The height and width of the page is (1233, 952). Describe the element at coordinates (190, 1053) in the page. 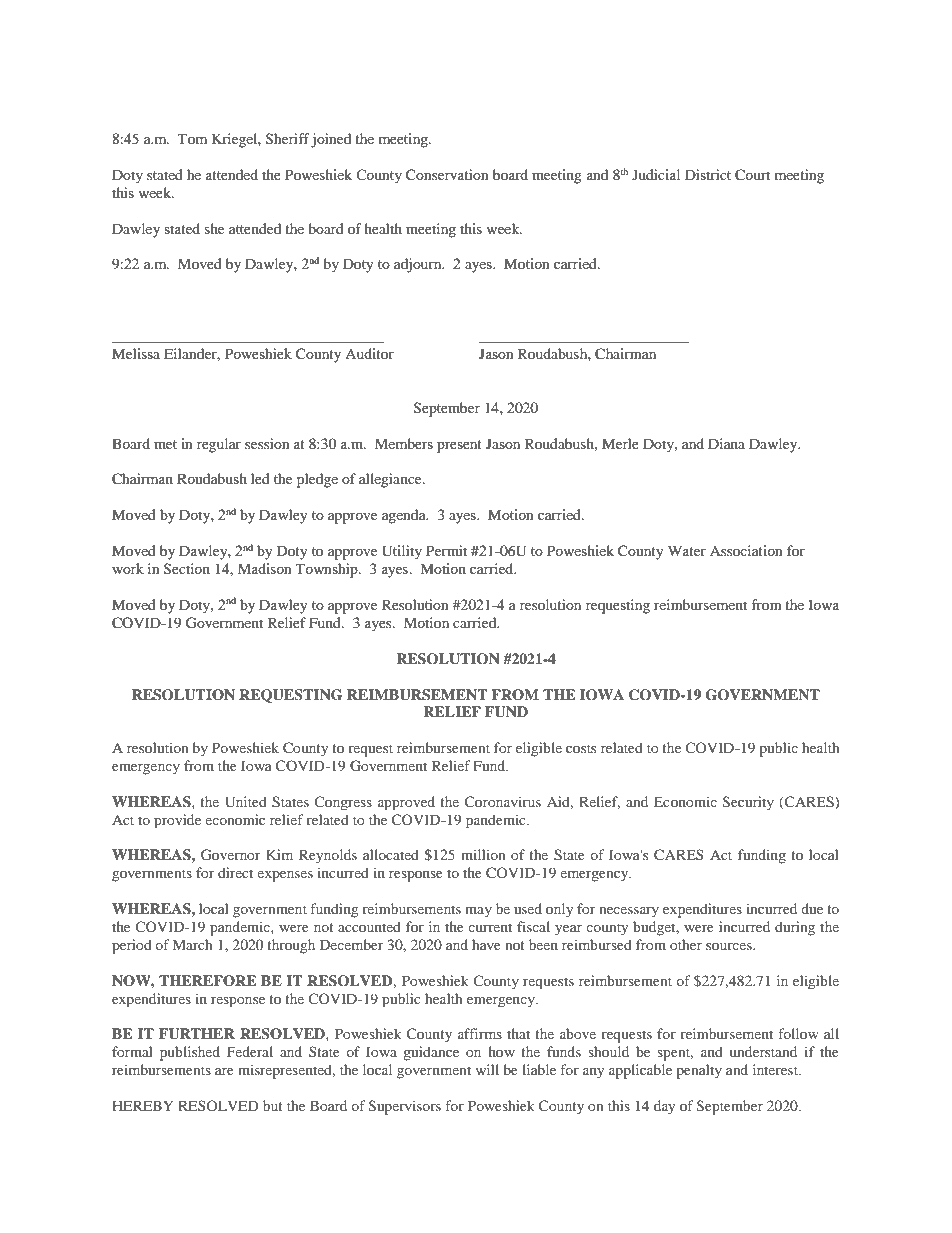

I see `published` at that location.
